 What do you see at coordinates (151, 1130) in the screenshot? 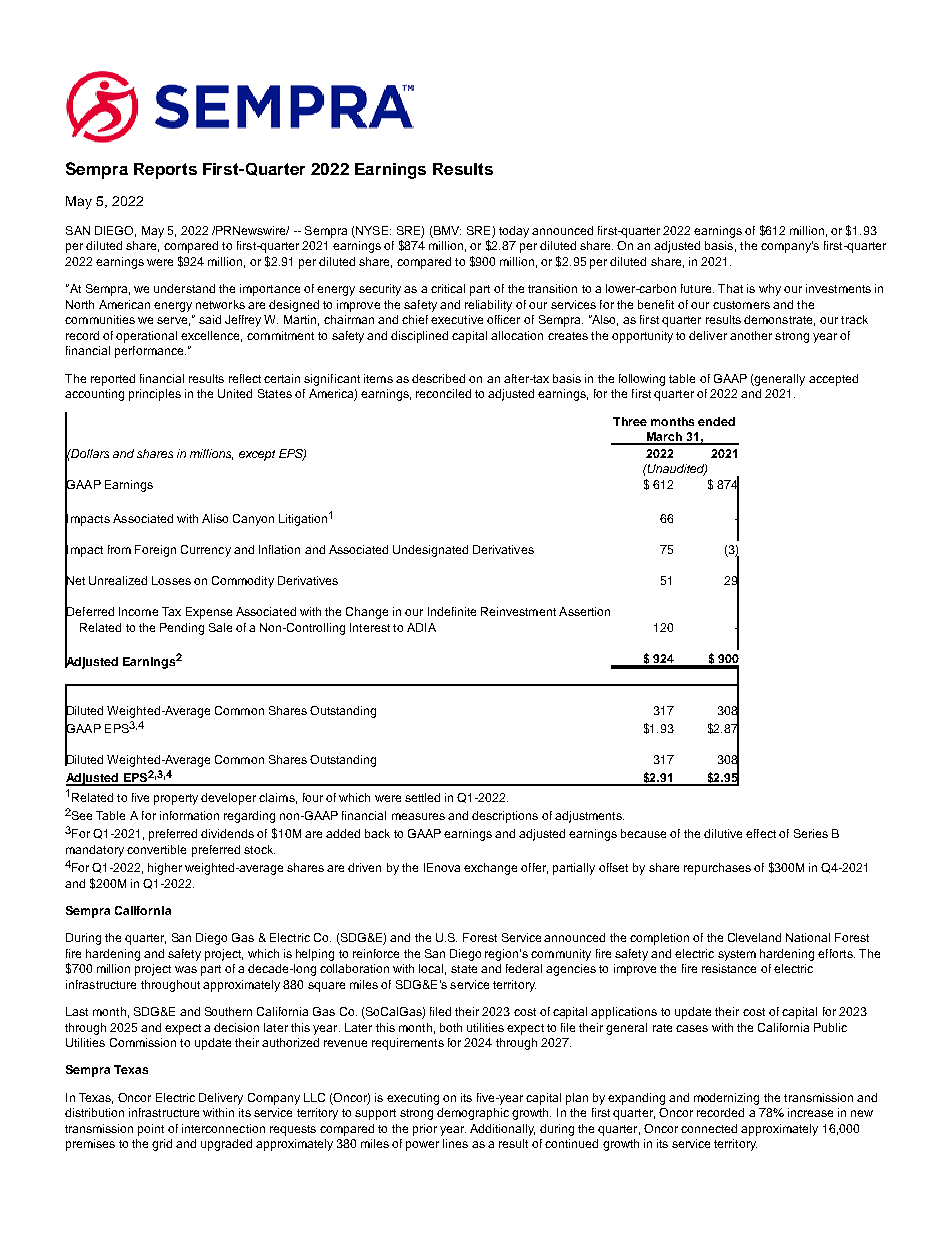
I see `point` at bounding box center [151, 1130].
